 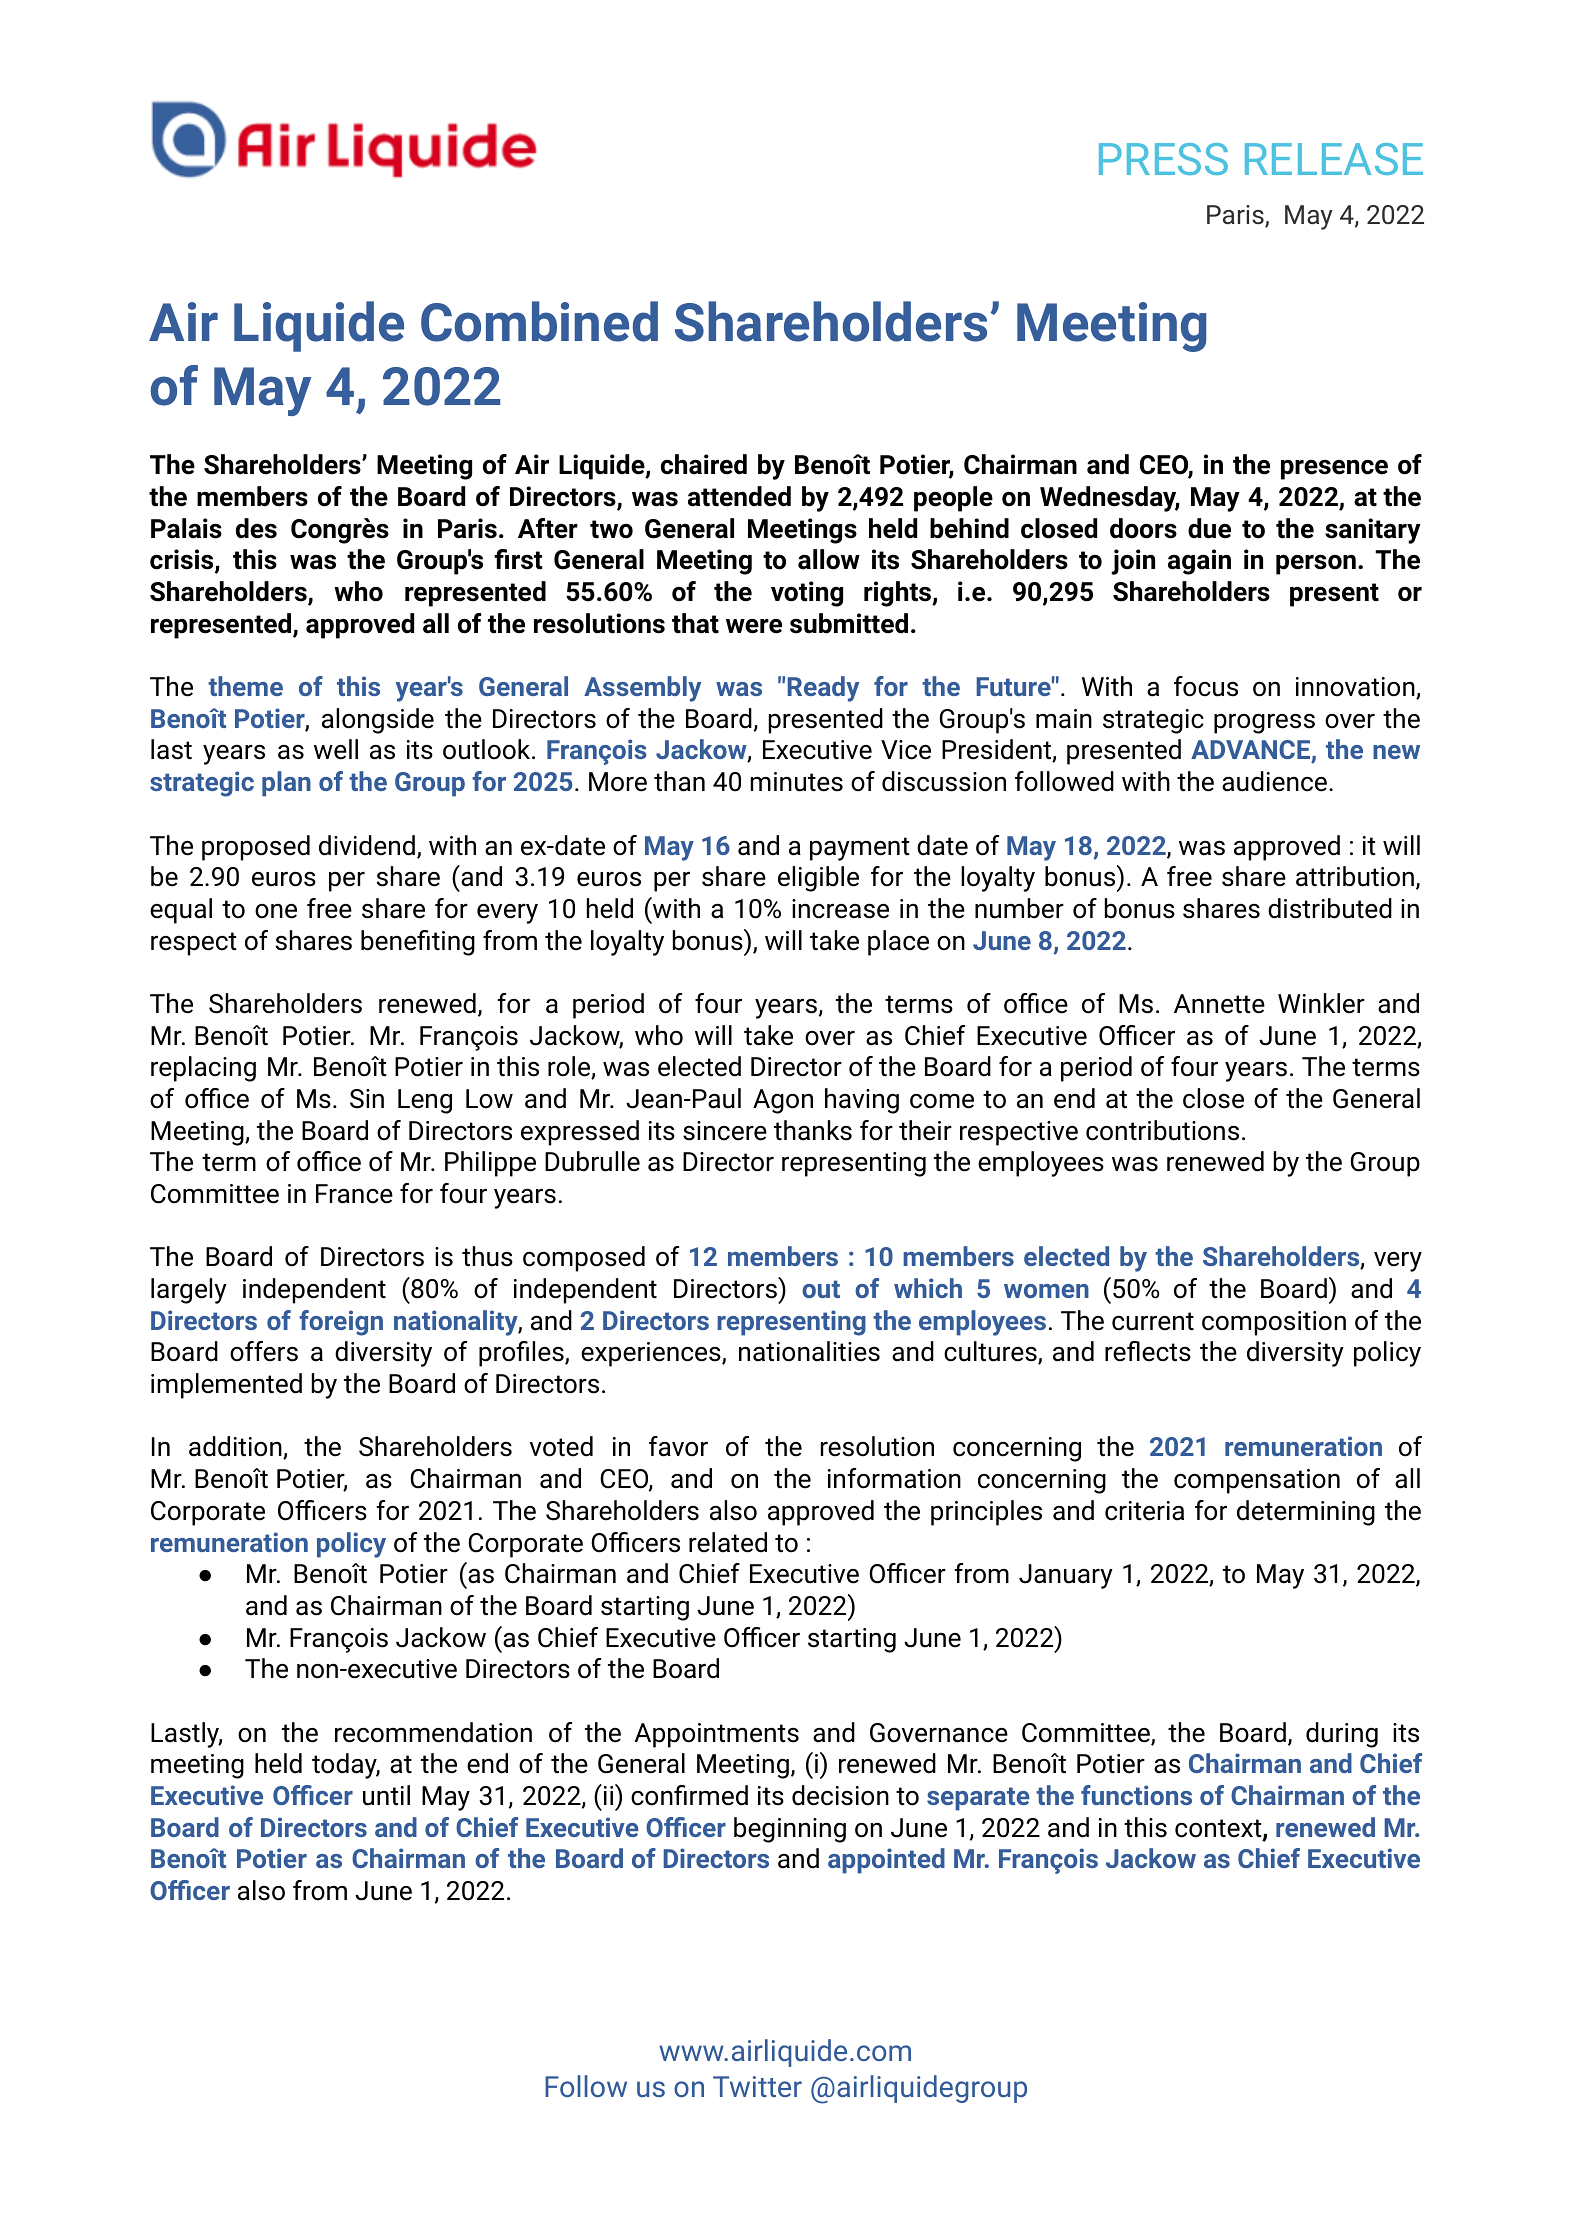 I want to click on dividend, so click(x=367, y=845).
